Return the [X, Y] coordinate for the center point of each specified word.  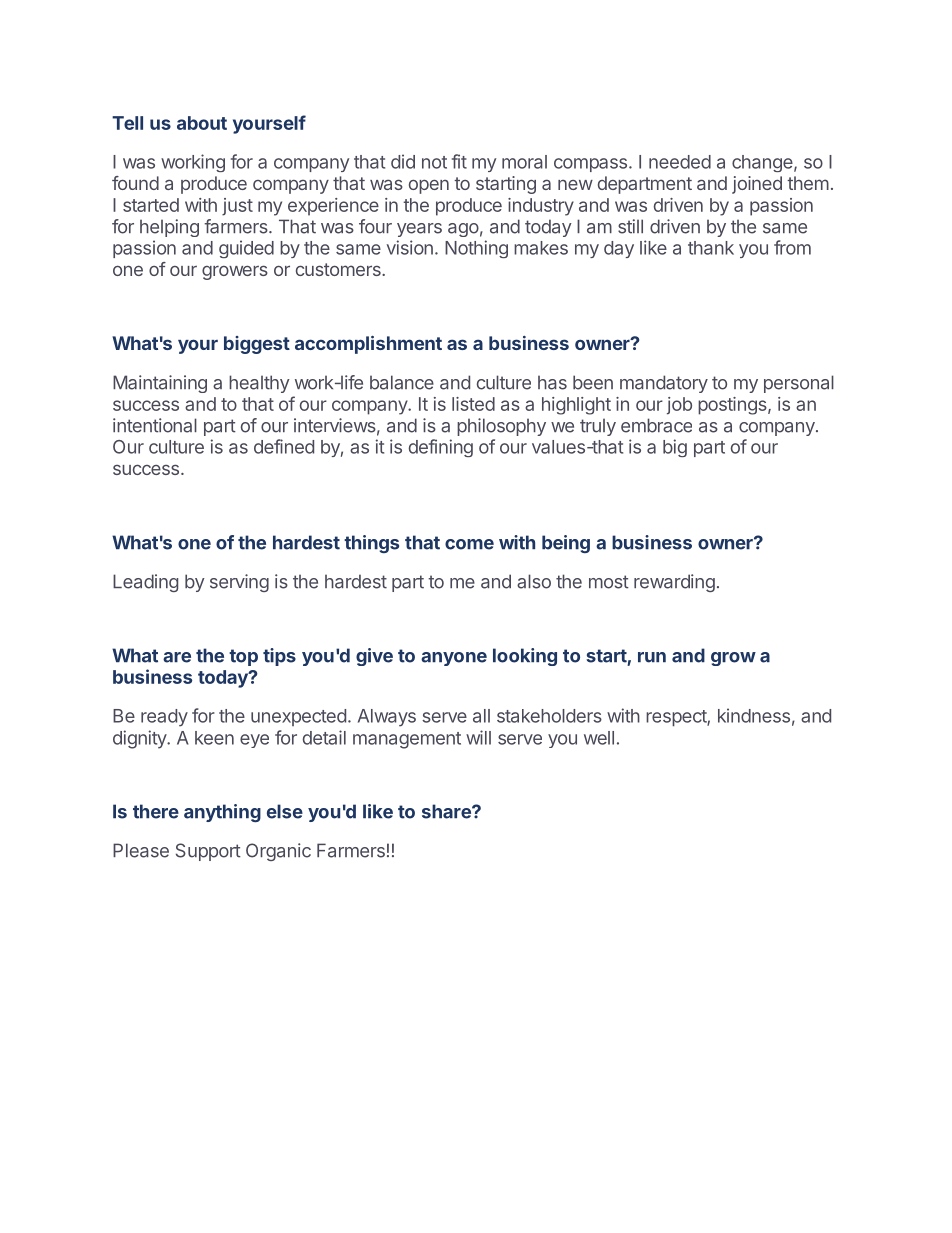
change [762, 163]
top [243, 657]
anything [222, 813]
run [652, 657]
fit [459, 161]
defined [284, 446]
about [202, 123]
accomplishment [368, 345]
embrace [656, 425]
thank [711, 248]
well [599, 738]
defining [441, 448]
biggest [257, 345]
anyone [454, 659]
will [478, 737]
